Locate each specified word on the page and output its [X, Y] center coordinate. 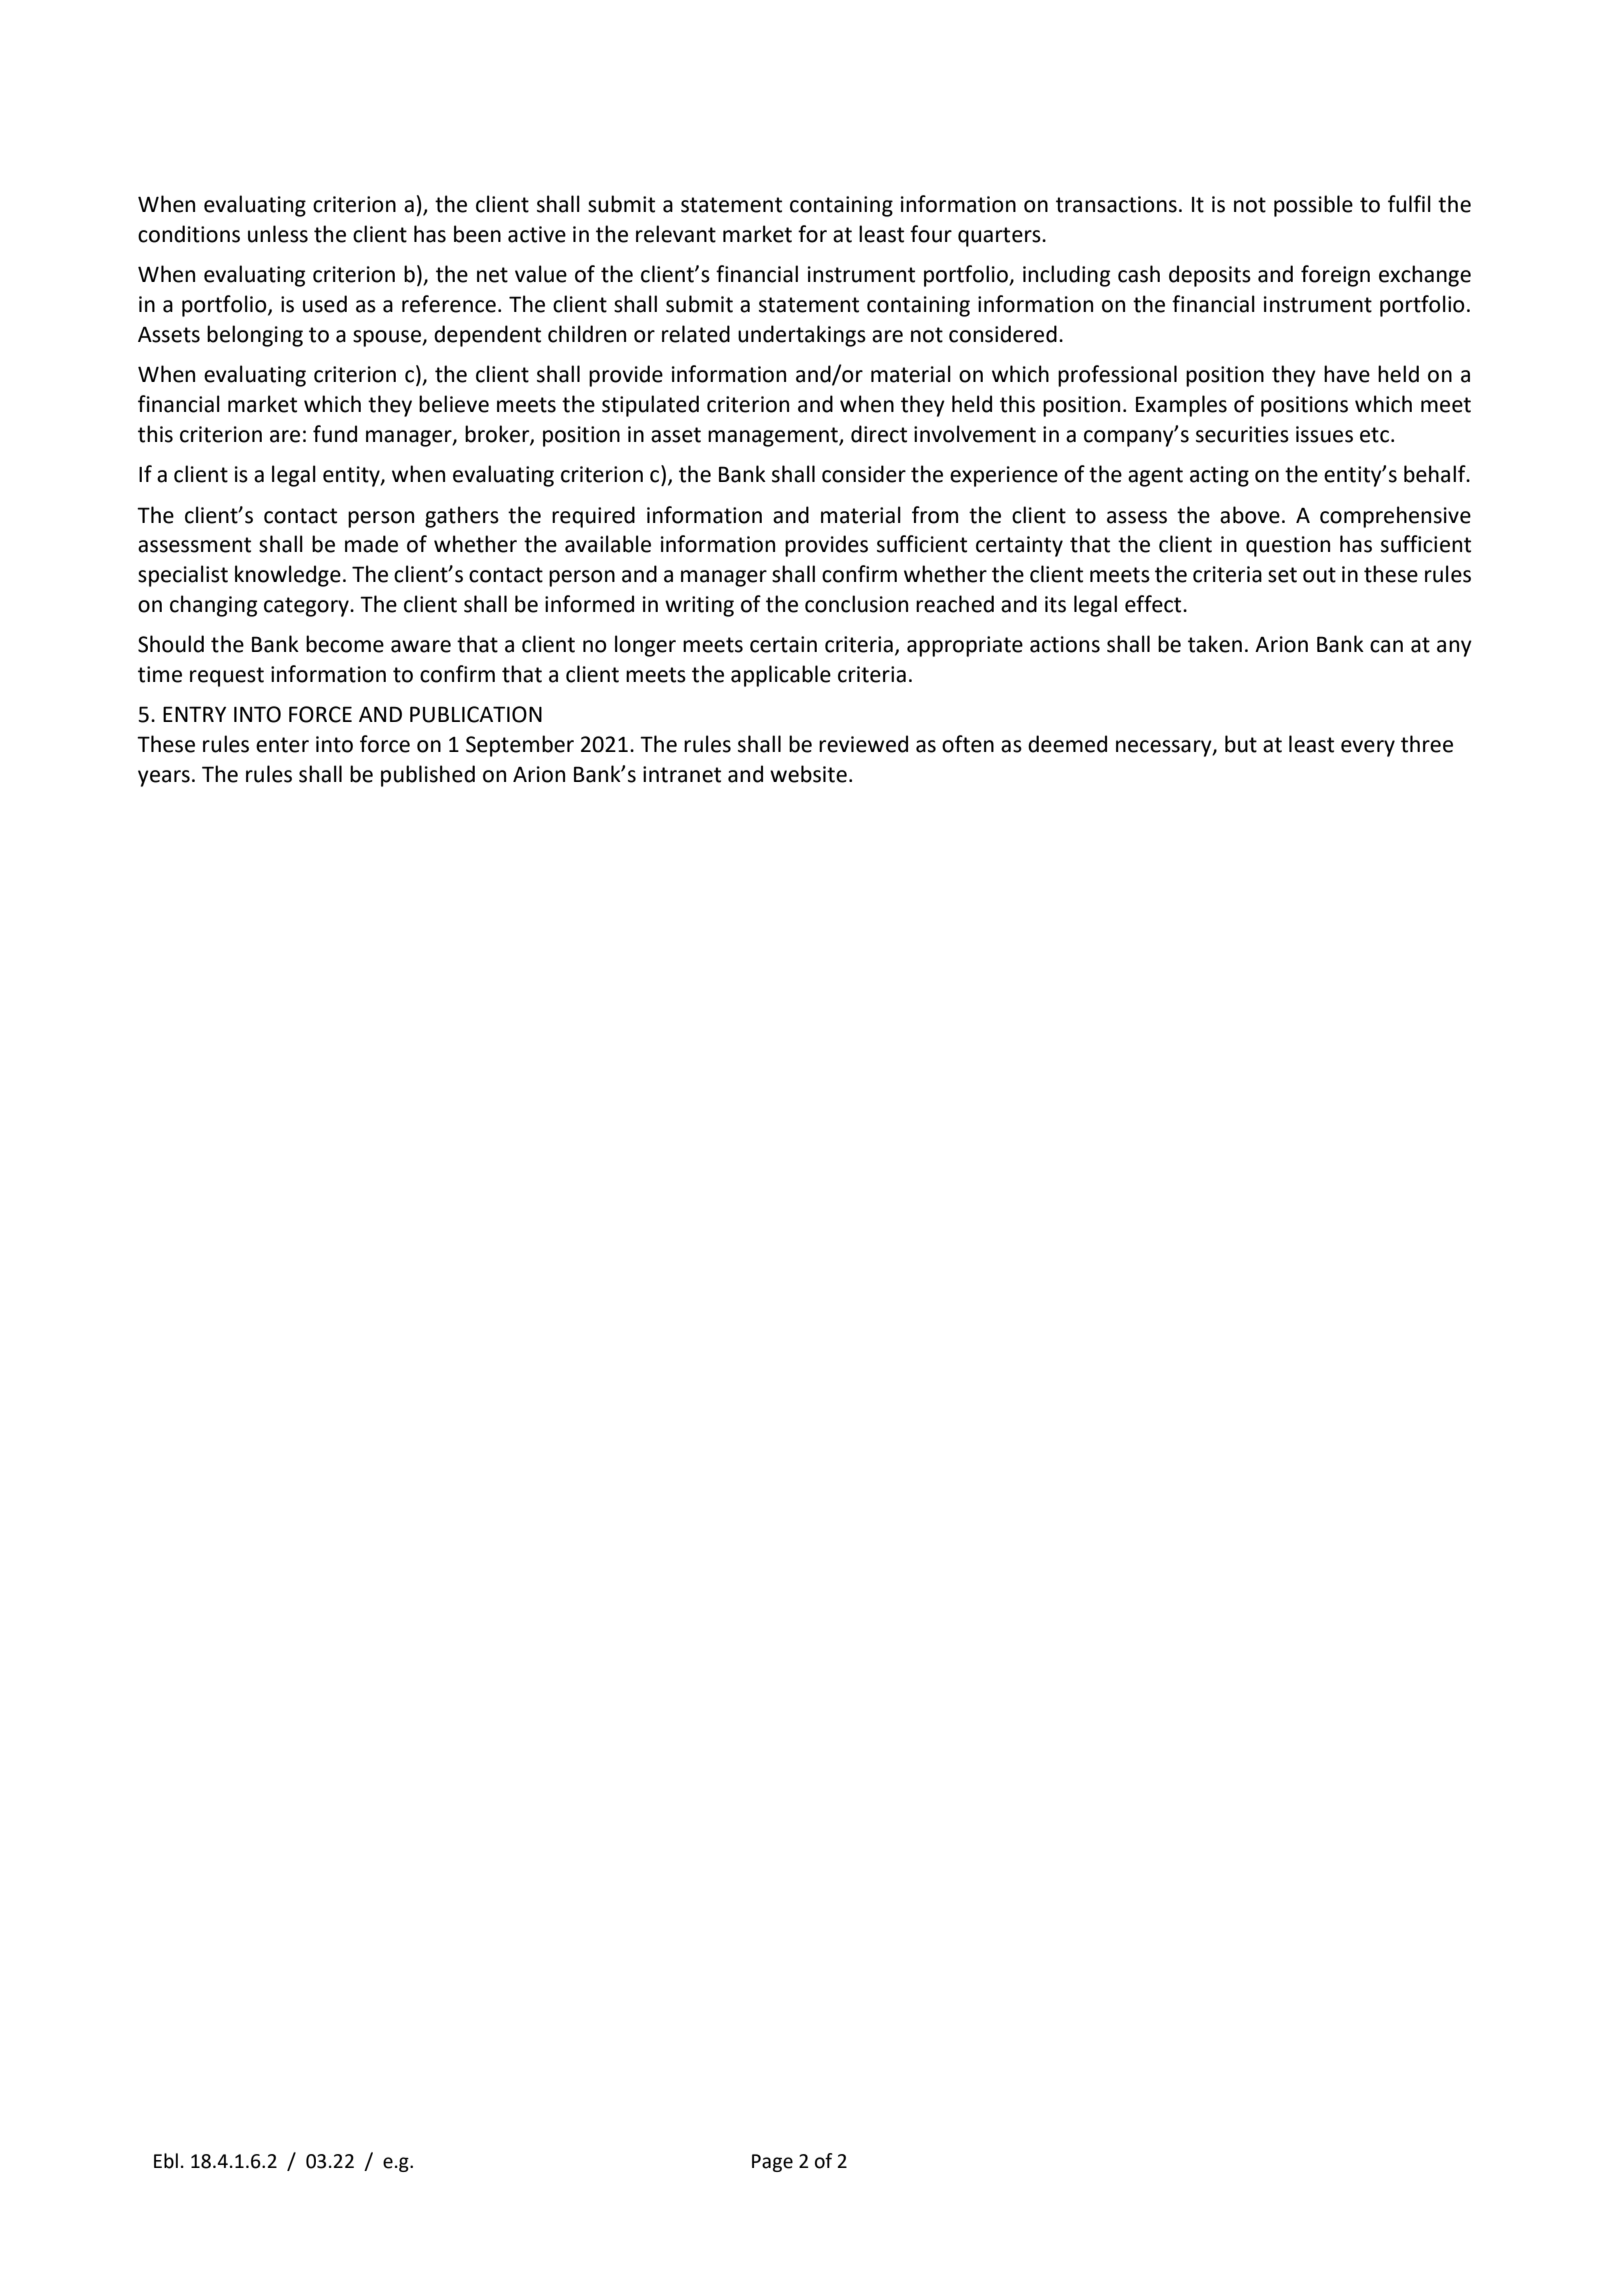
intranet [682, 774]
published [428, 776]
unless [278, 234]
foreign [1335, 276]
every [1368, 748]
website [808, 774]
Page [772, 2163]
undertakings [802, 336]
